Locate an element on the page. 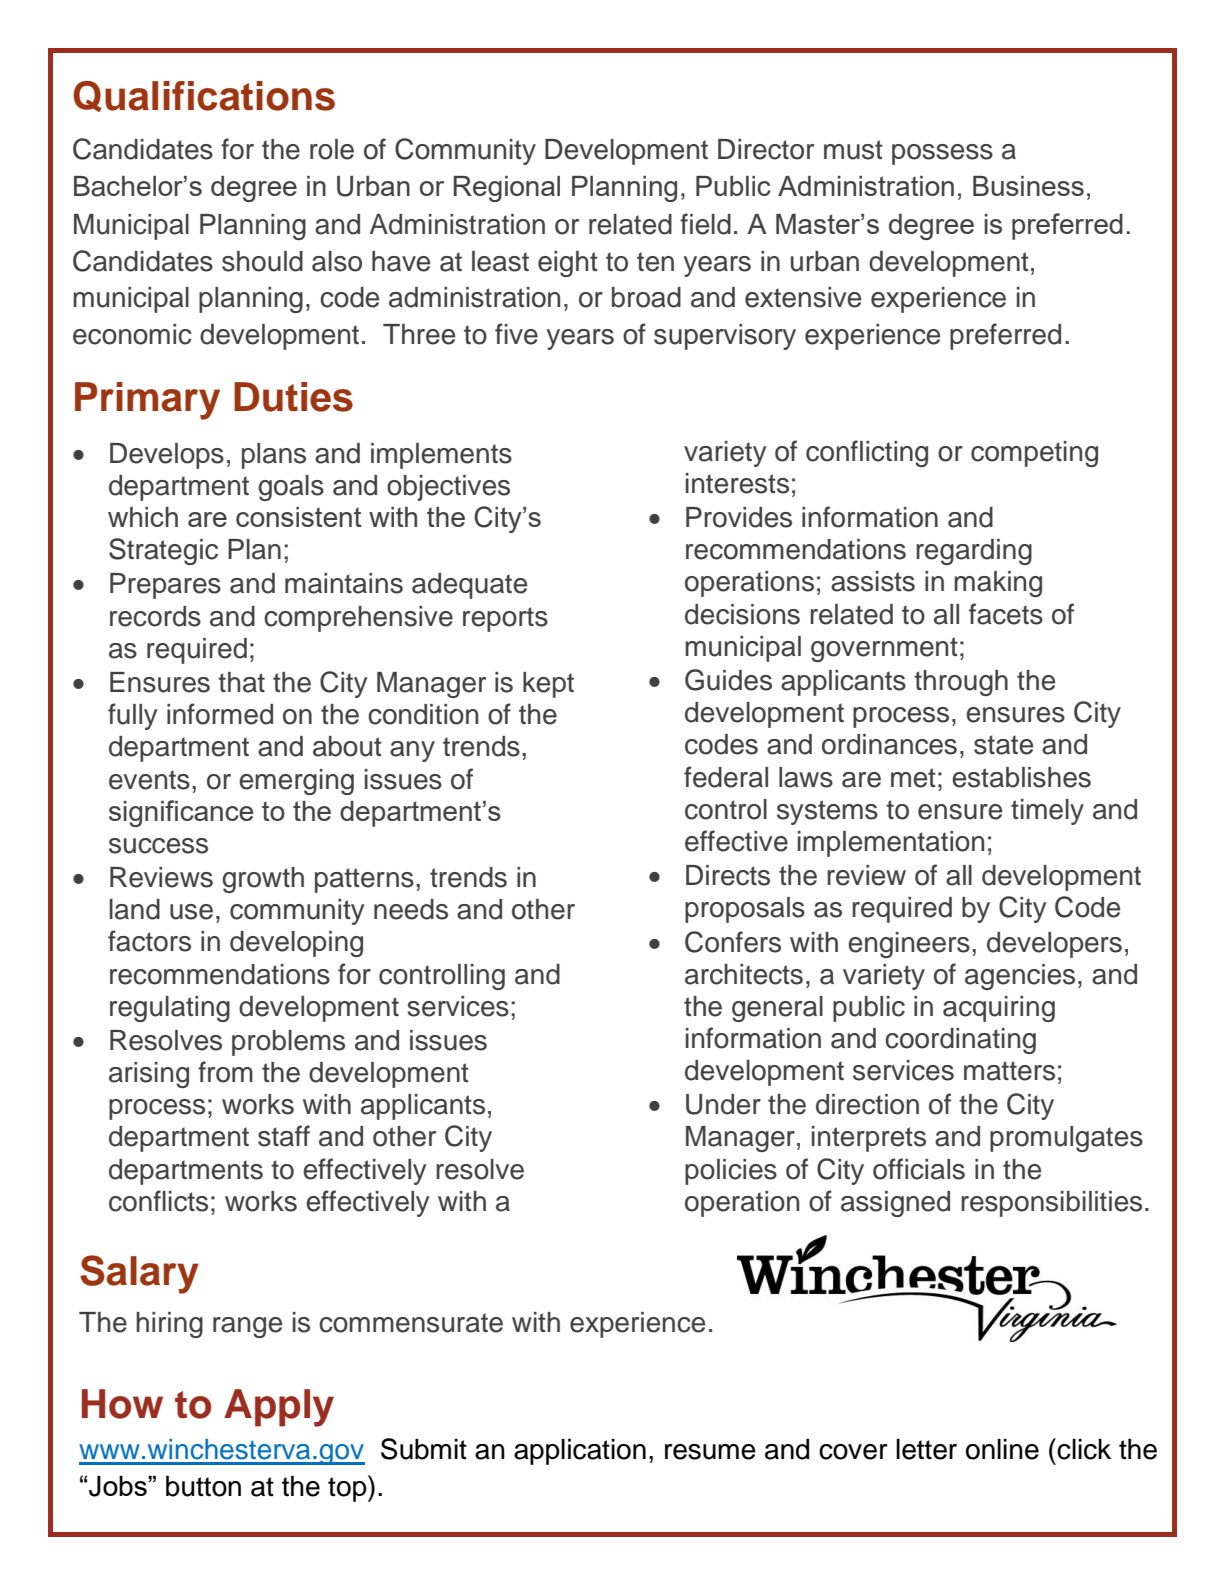 This image has width=1224, height=1584. problems is located at coordinates (288, 1043).
